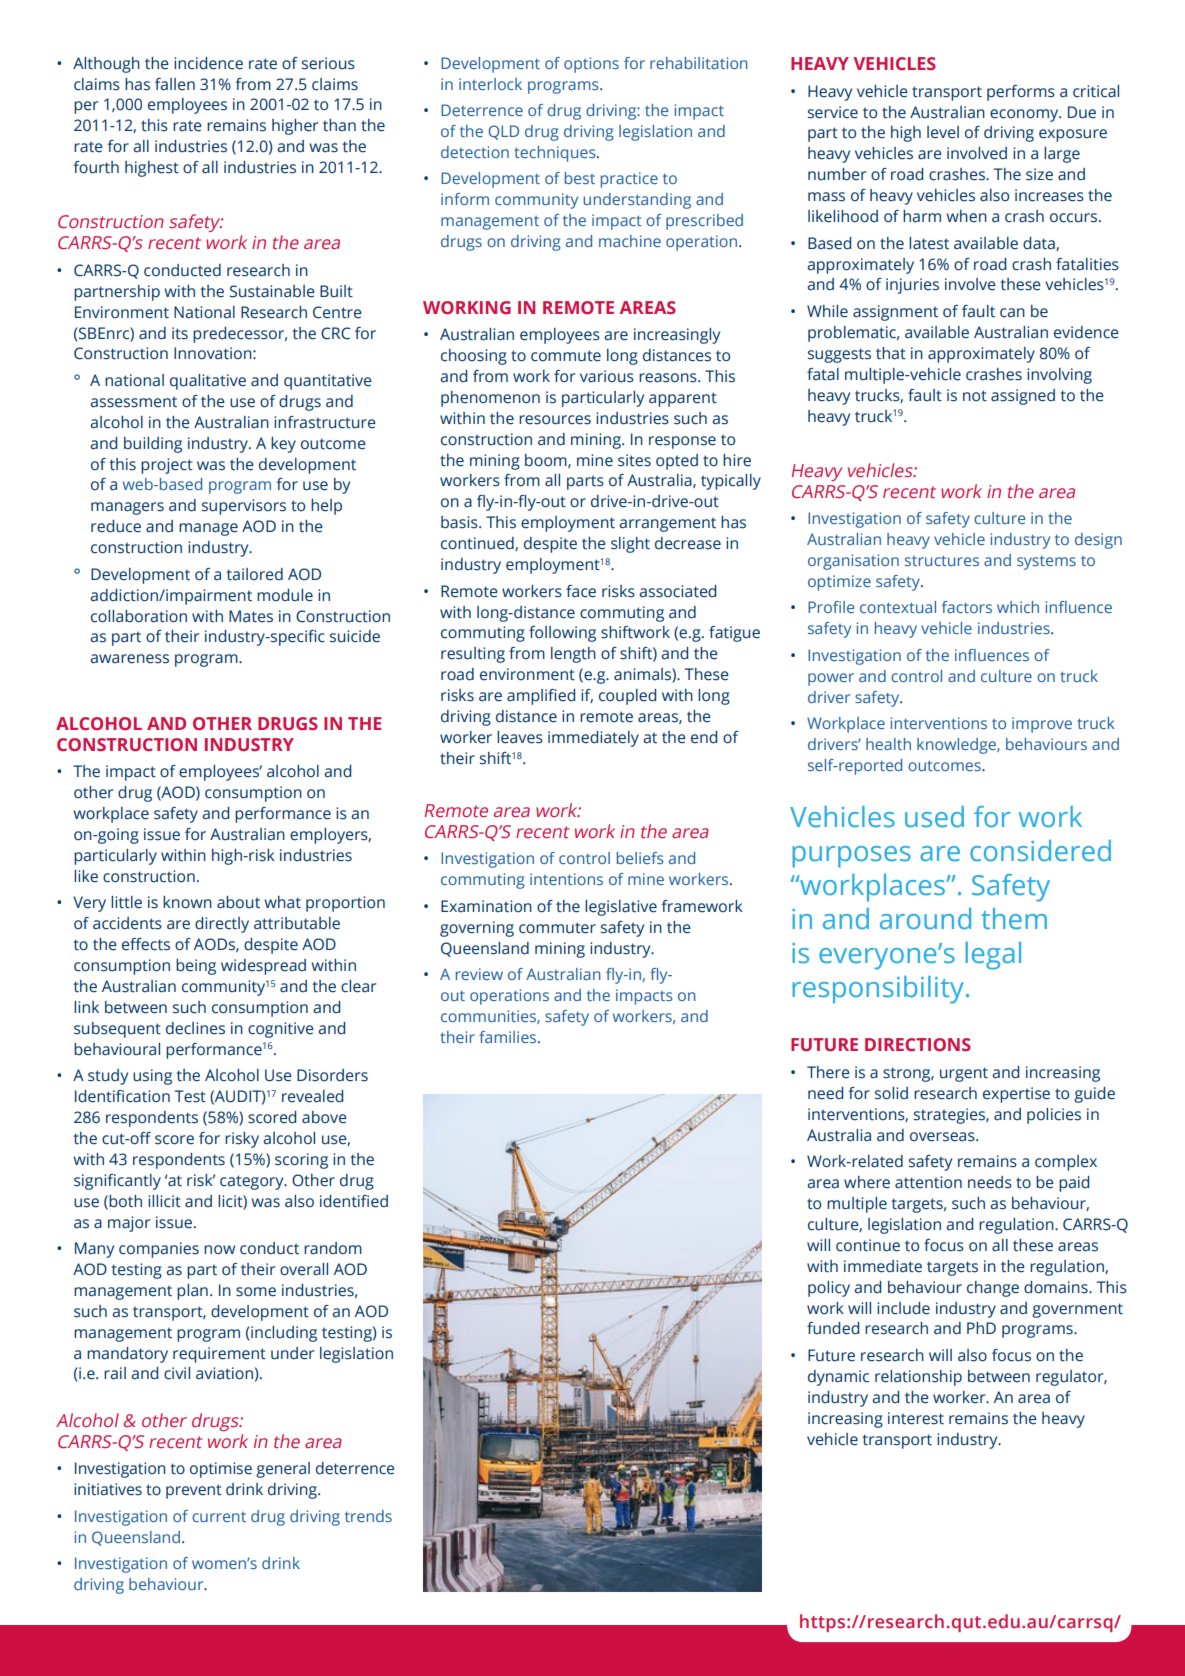 The height and width of the image is (1676, 1185). What do you see at coordinates (1016, 1095) in the image?
I see `expertise` at bounding box center [1016, 1095].
